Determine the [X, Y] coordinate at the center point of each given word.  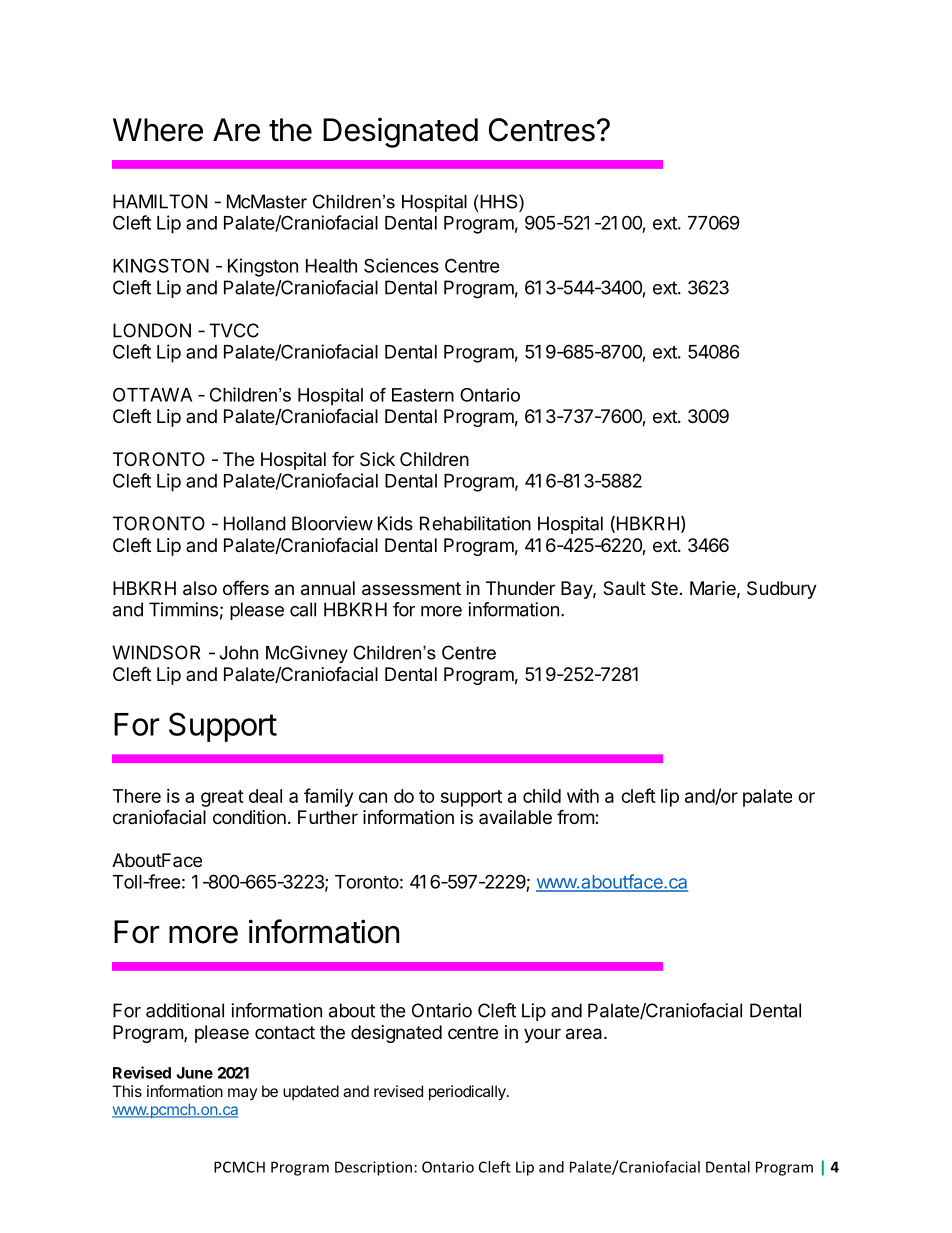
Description [373, 1168]
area [585, 1034]
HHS [500, 201]
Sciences [401, 265]
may [242, 1094]
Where [158, 130]
